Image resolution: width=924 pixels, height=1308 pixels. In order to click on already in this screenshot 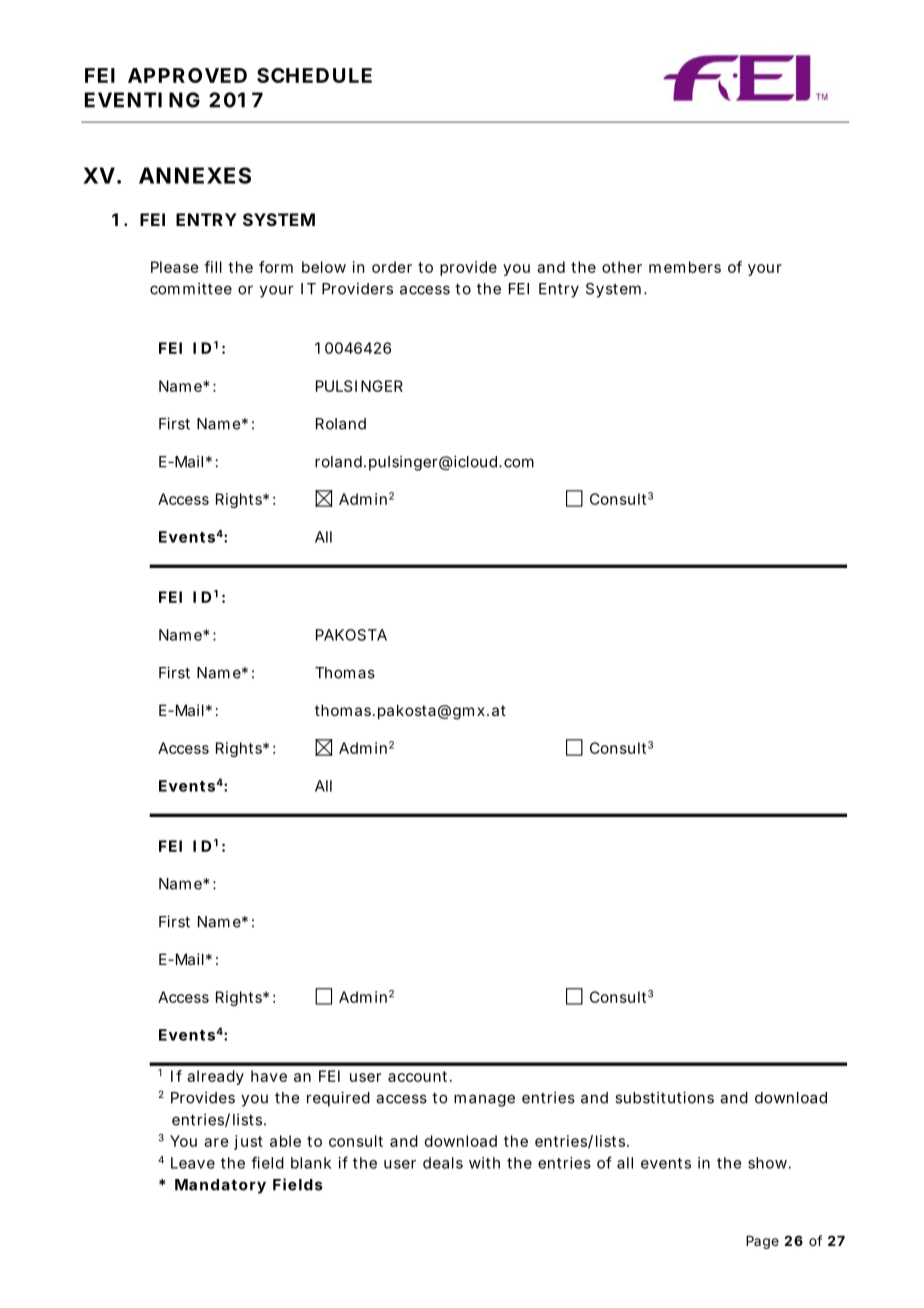, I will do `click(215, 1077)`.
